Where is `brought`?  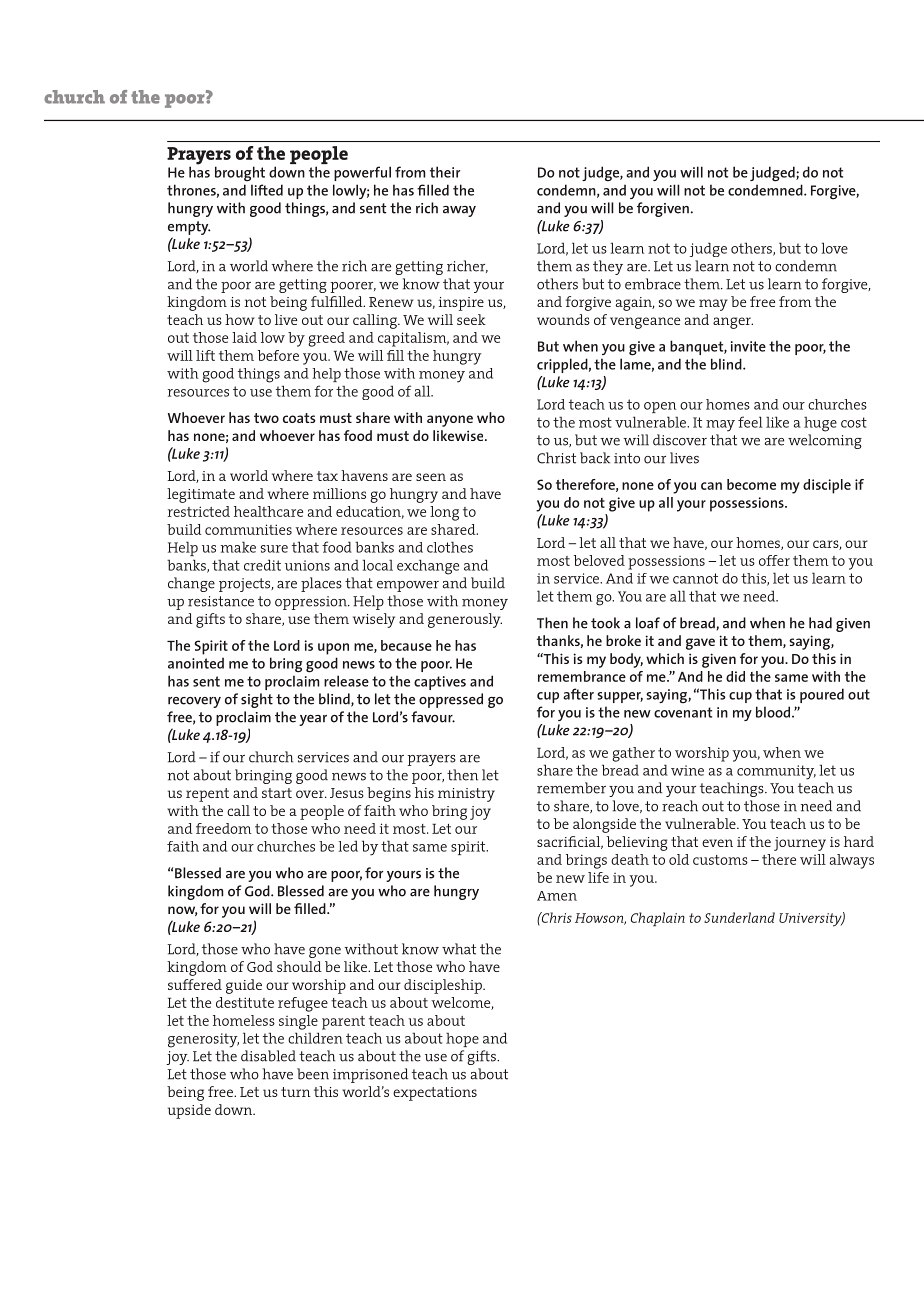 brought is located at coordinates (240, 174).
